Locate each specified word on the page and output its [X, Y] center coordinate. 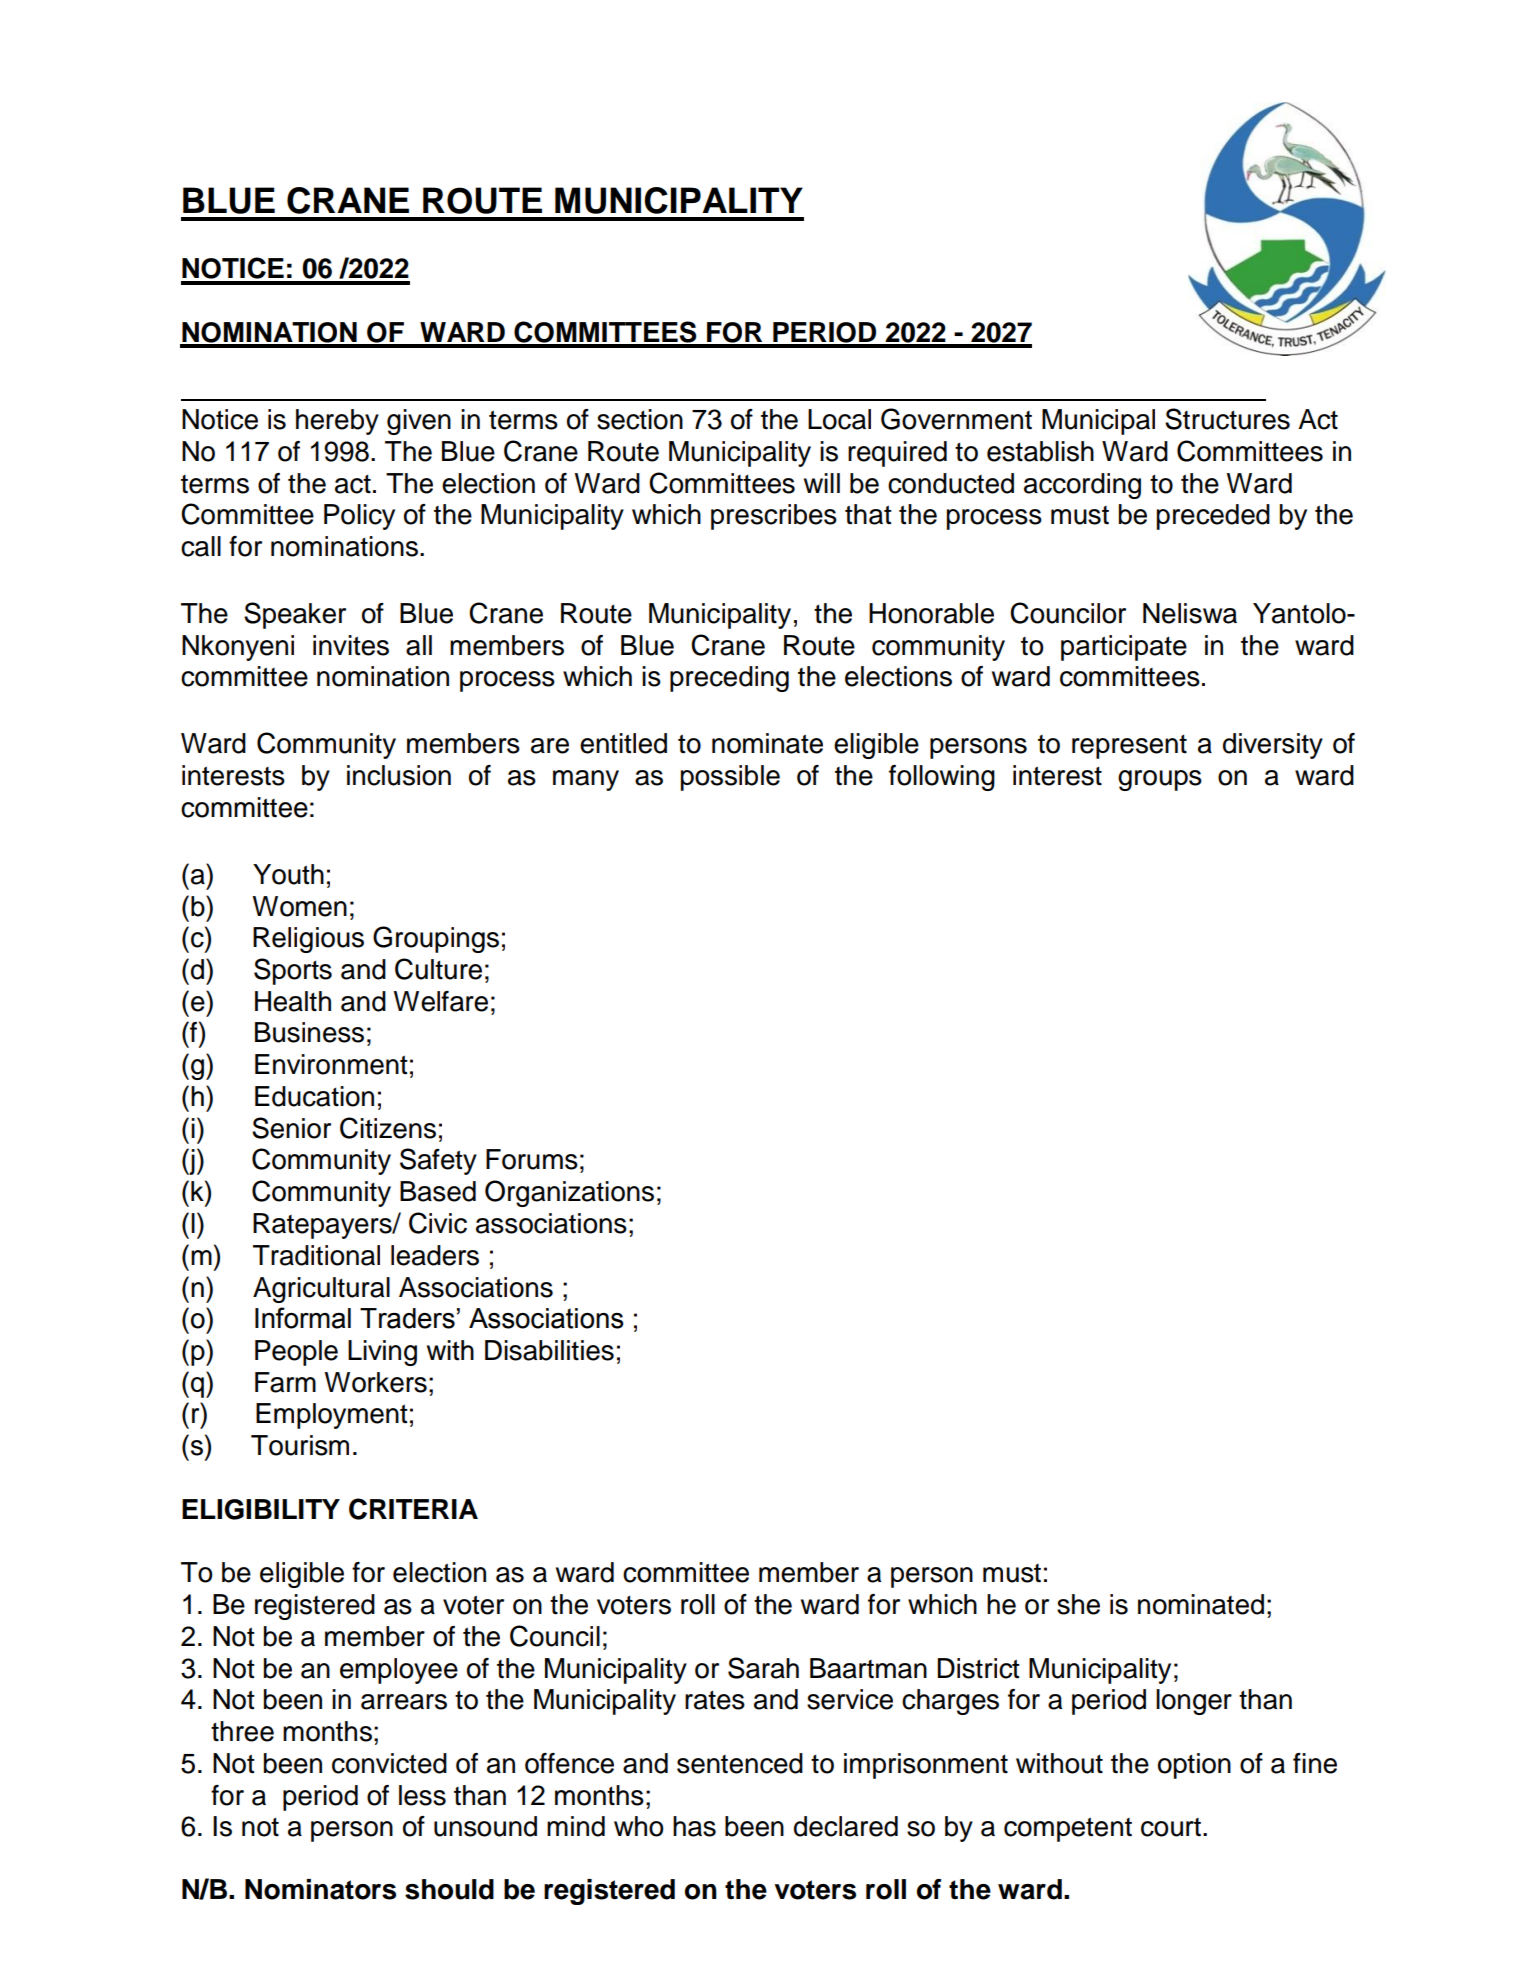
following [942, 778]
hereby [337, 422]
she [1078, 1604]
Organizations [569, 1193]
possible [730, 778]
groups [1160, 780]
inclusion [399, 775]
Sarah [763, 1668]
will [822, 483]
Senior [291, 1128]
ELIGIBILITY [261, 1509]
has [694, 1826]
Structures [1227, 419]
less [422, 1795]
